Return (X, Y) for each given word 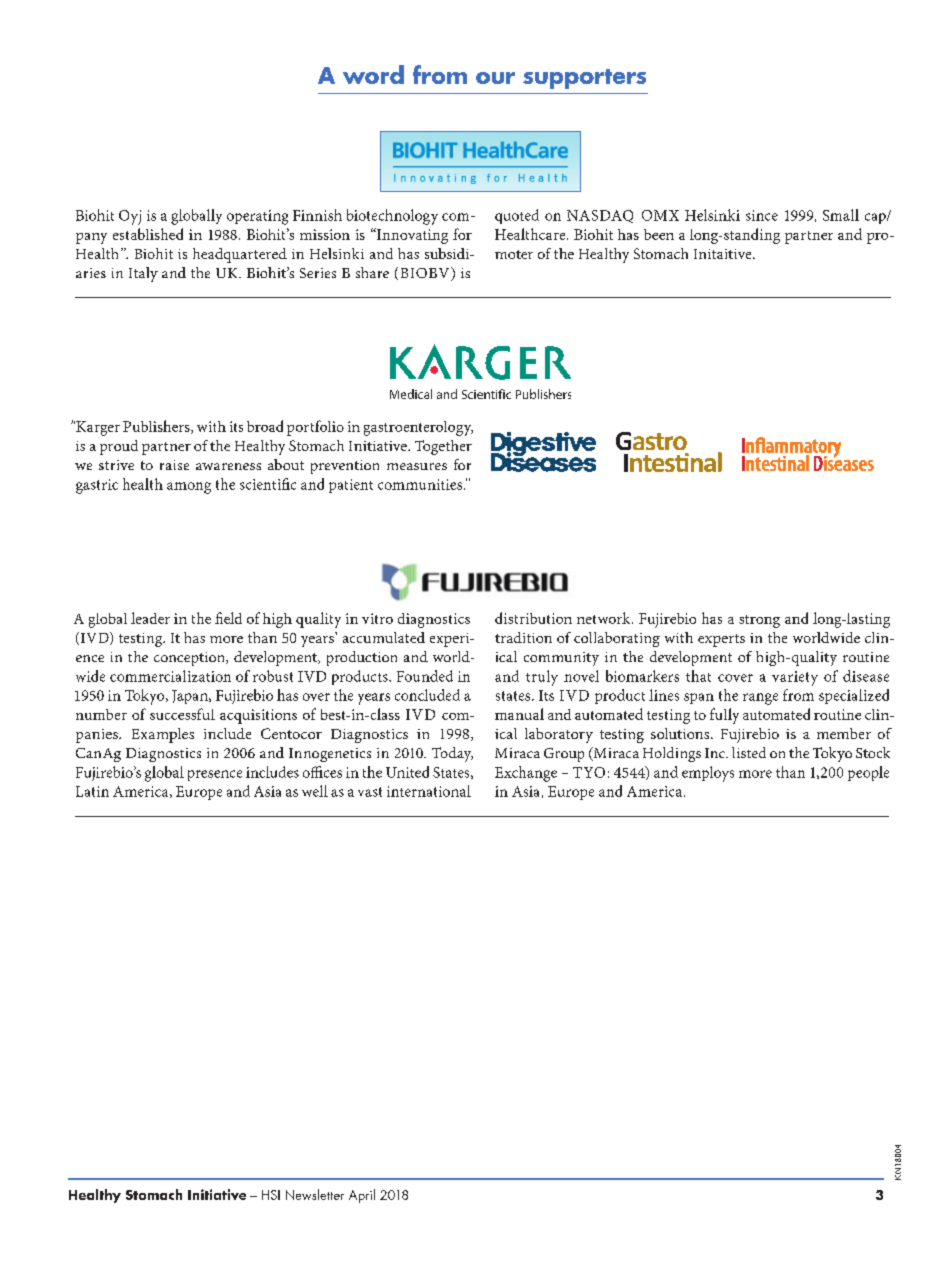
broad (265, 426)
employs (708, 774)
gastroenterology (418, 428)
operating (257, 217)
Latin (92, 791)
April (362, 1196)
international (429, 791)
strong (759, 621)
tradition (523, 637)
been (659, 234)
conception (190, 659)
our (495, 78)
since (762, 215)
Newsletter (315, 1194)
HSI (271, 1195)
